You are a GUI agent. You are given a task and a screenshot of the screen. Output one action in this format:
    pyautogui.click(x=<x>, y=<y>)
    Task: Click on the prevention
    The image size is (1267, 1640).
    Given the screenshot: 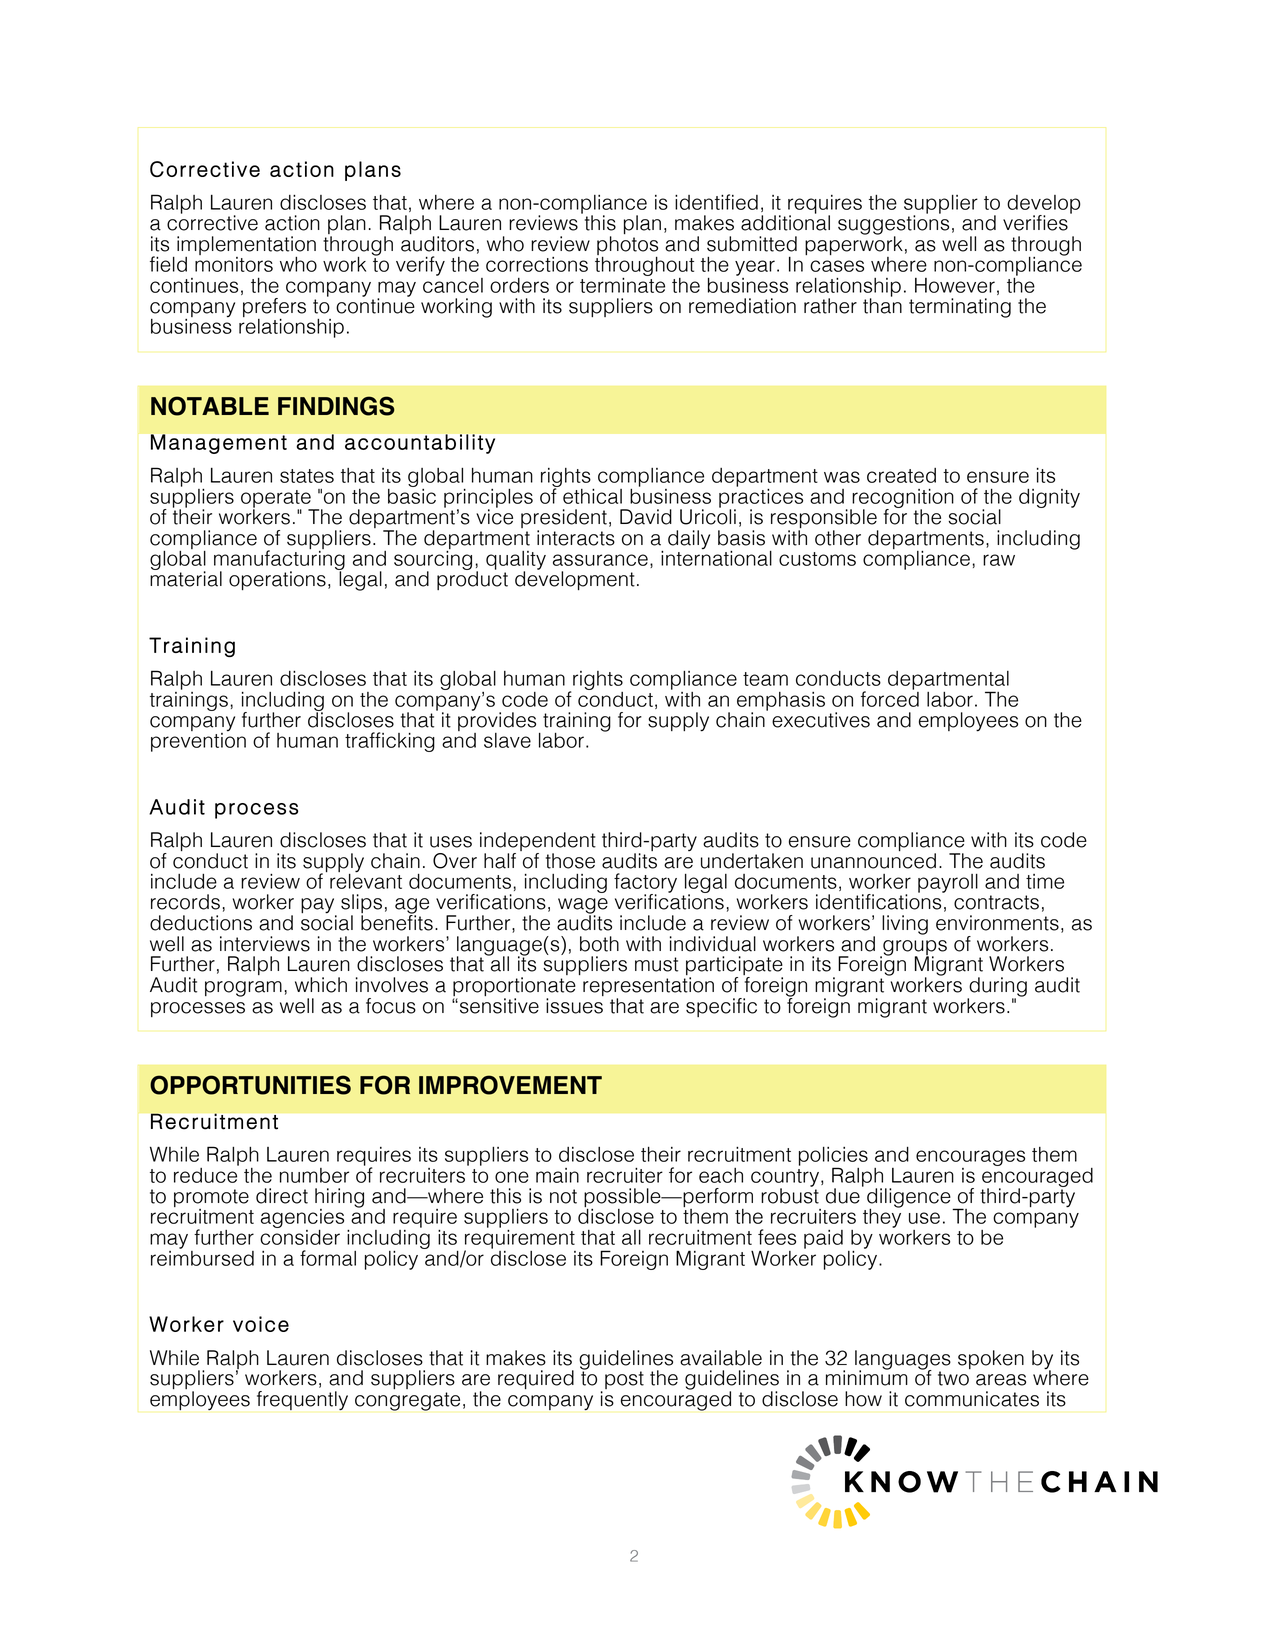 What is the action you would take?
    pyautogui.click(x=198, y=741)
